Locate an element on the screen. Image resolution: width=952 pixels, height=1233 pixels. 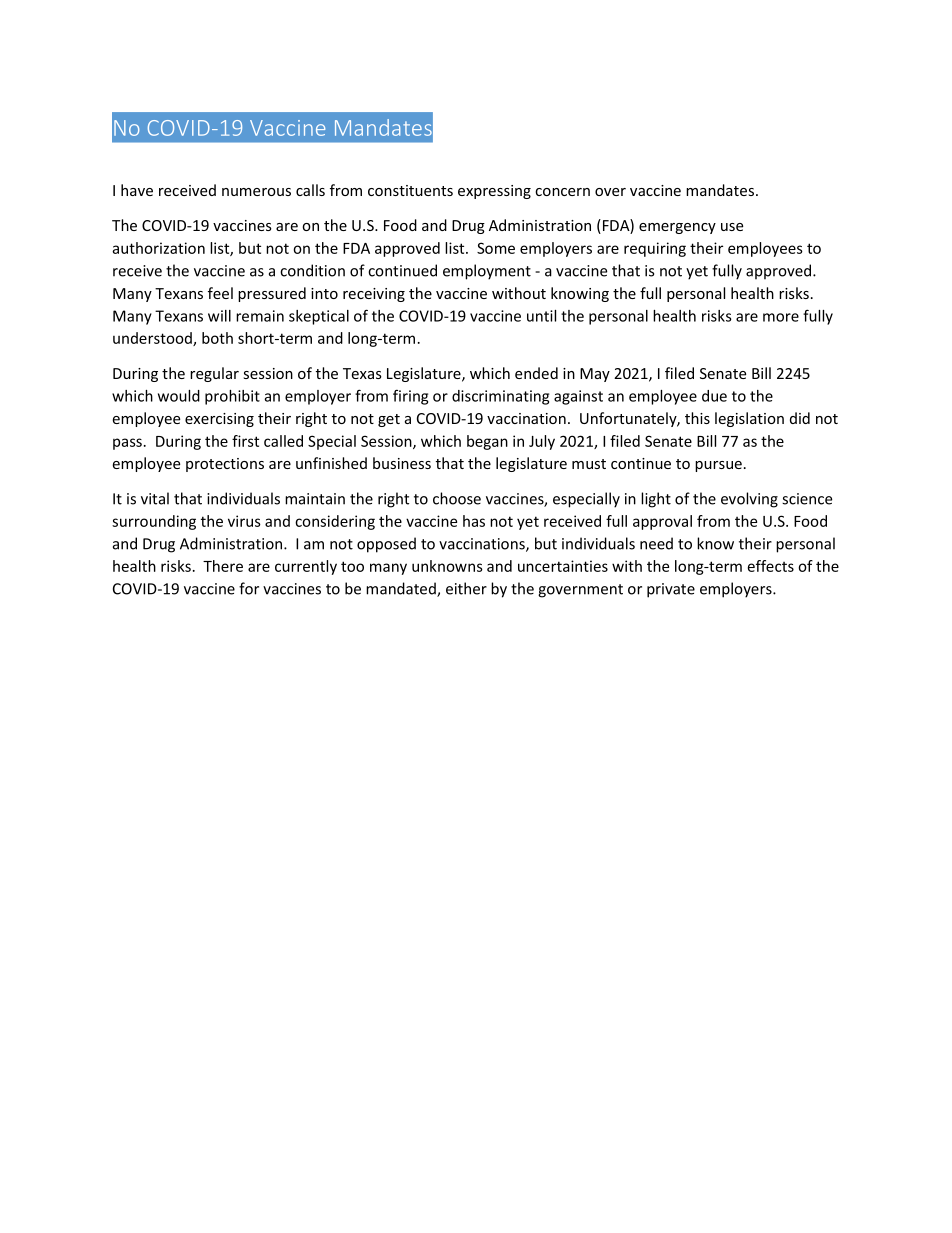
either is located at coordinates (466, 588).
